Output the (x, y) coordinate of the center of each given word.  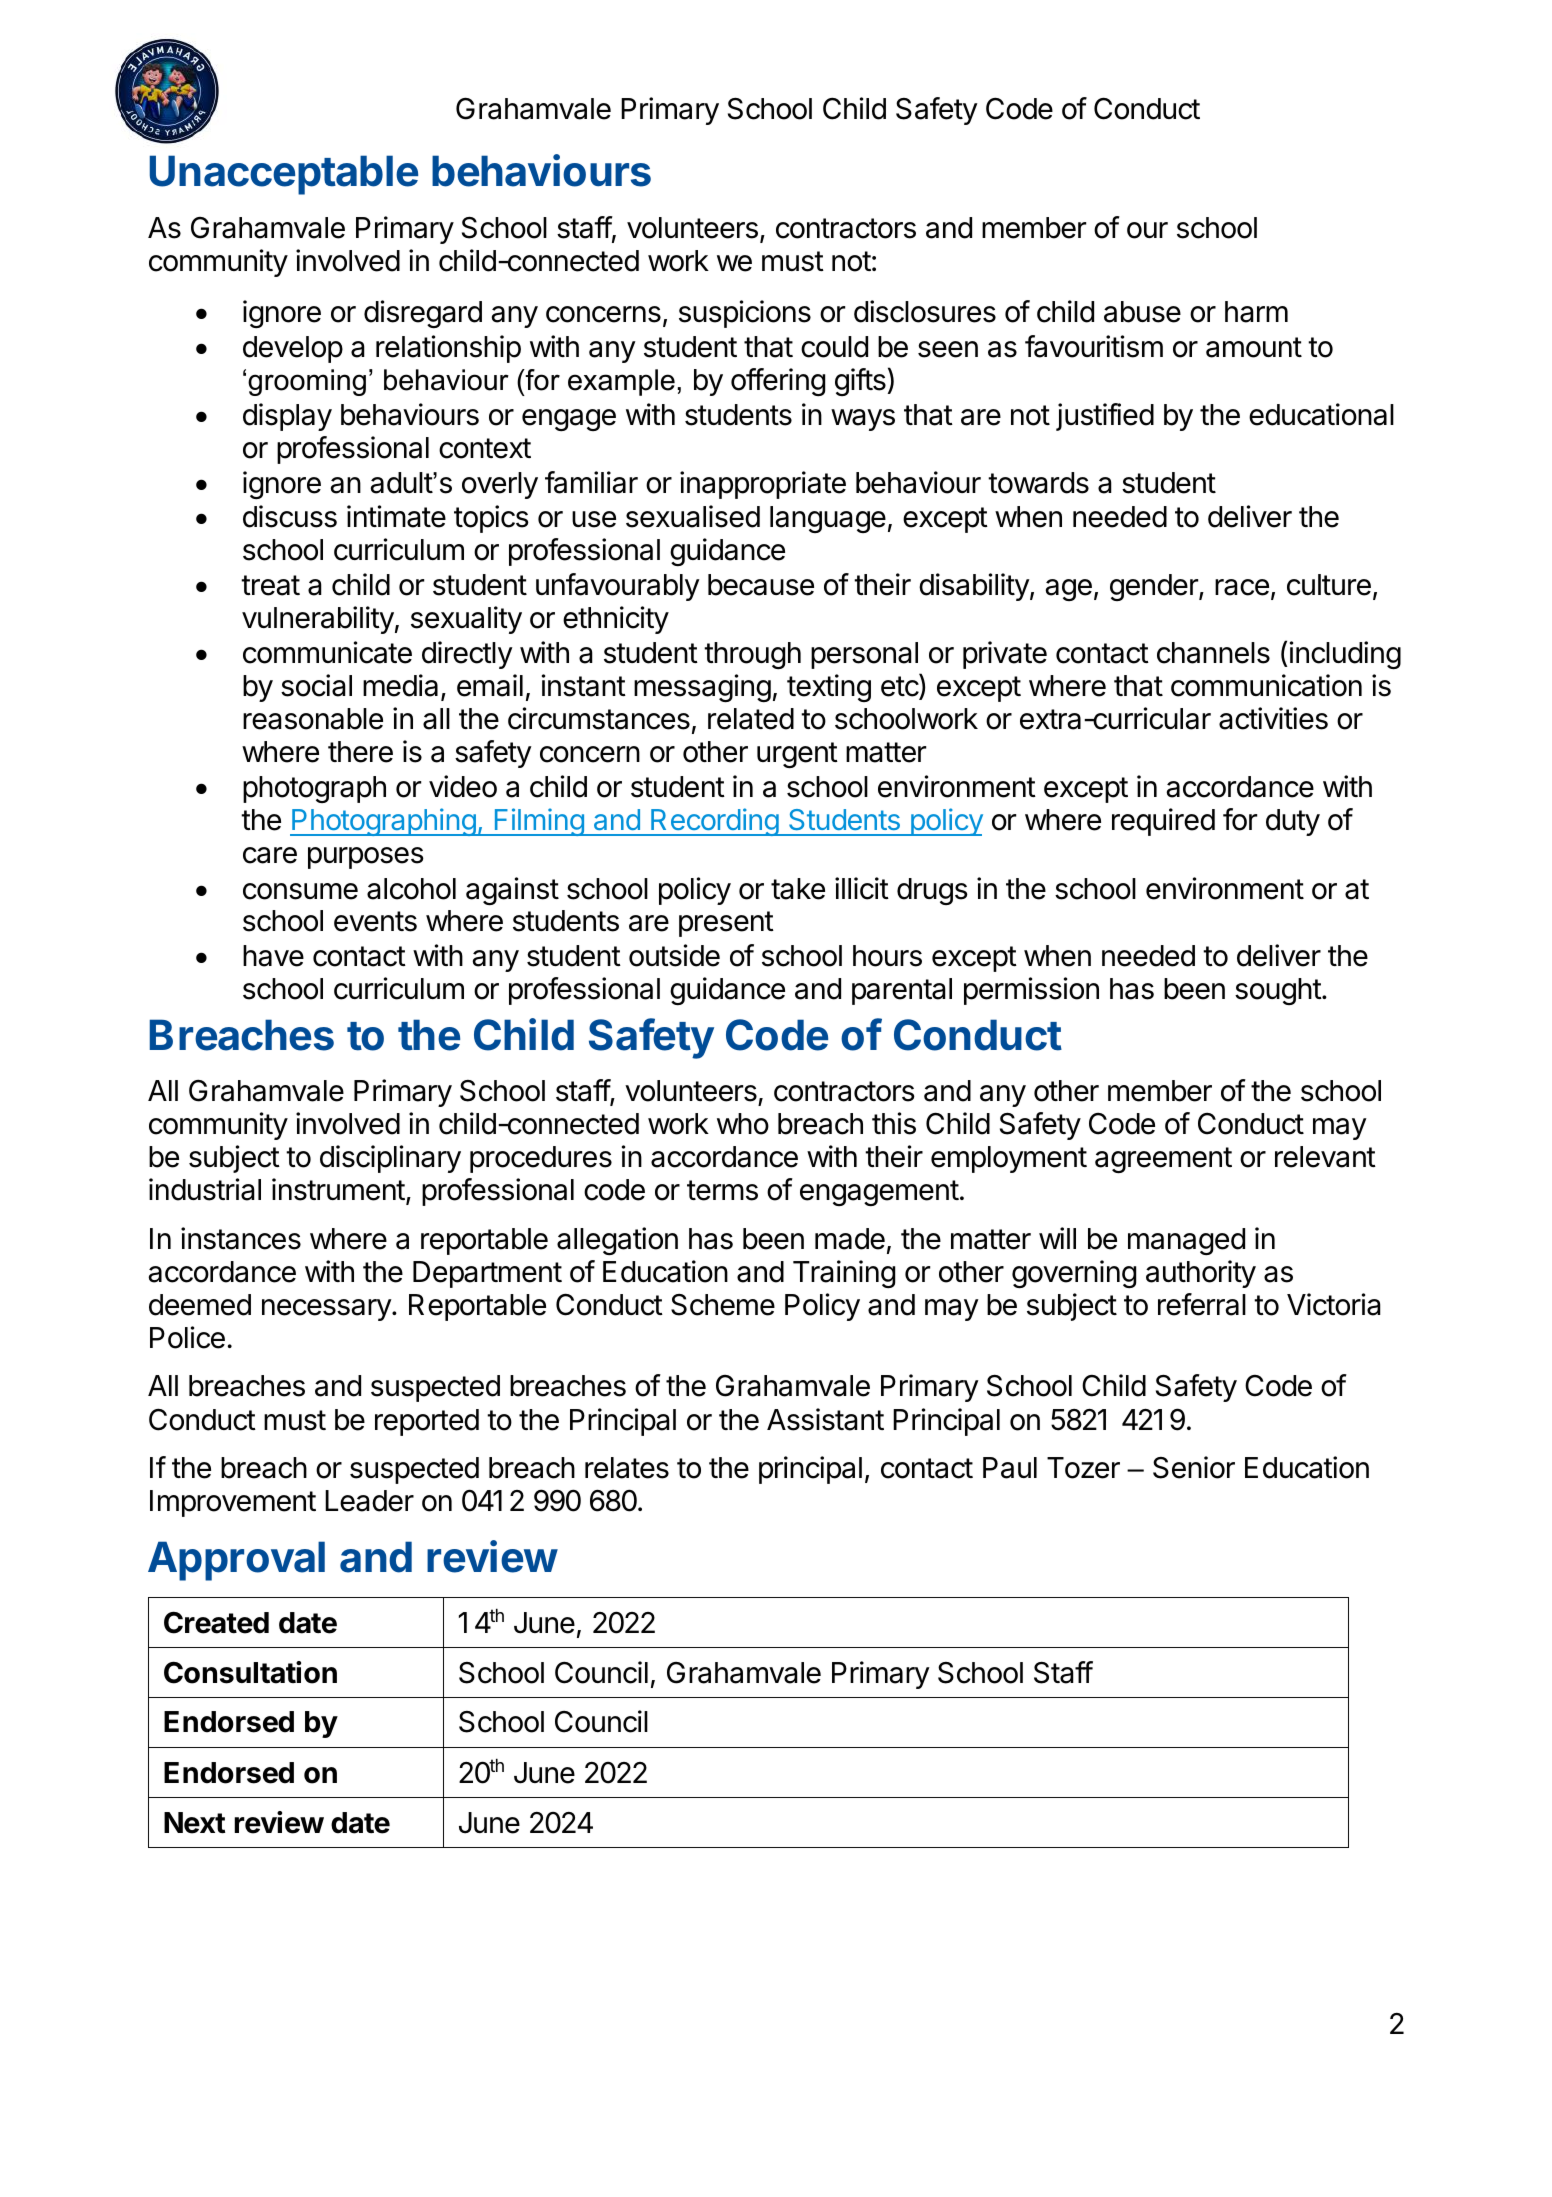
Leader (369, 1501)
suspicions (745, 314)
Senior (1194, 1467)
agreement (1163, 1160)
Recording (714, 822)
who (743, 1124)
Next (194, 1823)
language (828, 519)
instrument (338, 1189)
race (1242, 587)
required (1163, 822)
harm (1256, 312)
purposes (366, 858)
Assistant (825, 1419)
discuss (290, 516)
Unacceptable (284, 175)
